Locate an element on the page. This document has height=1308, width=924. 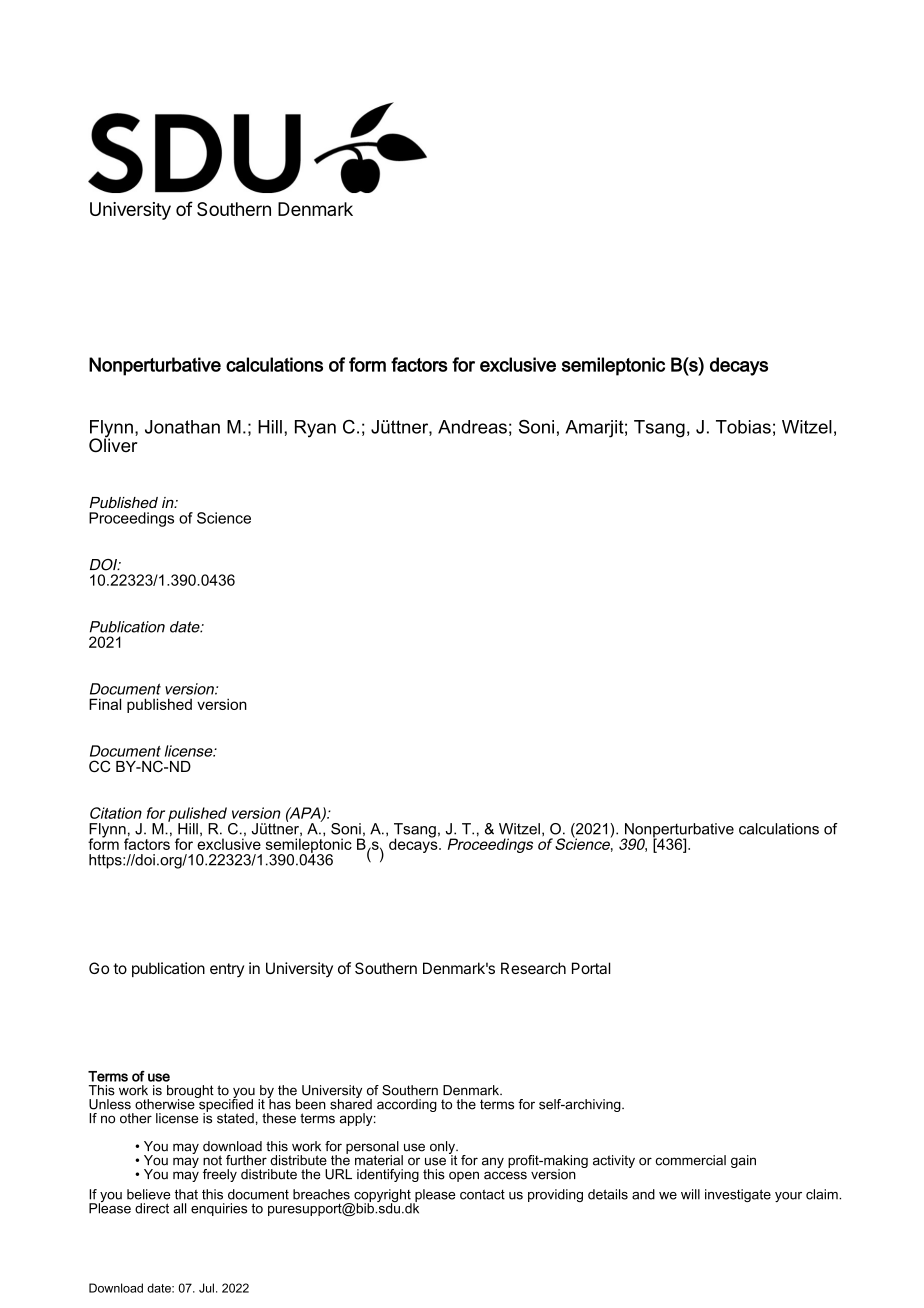
Andreas is located at coordinates (472, 427).
